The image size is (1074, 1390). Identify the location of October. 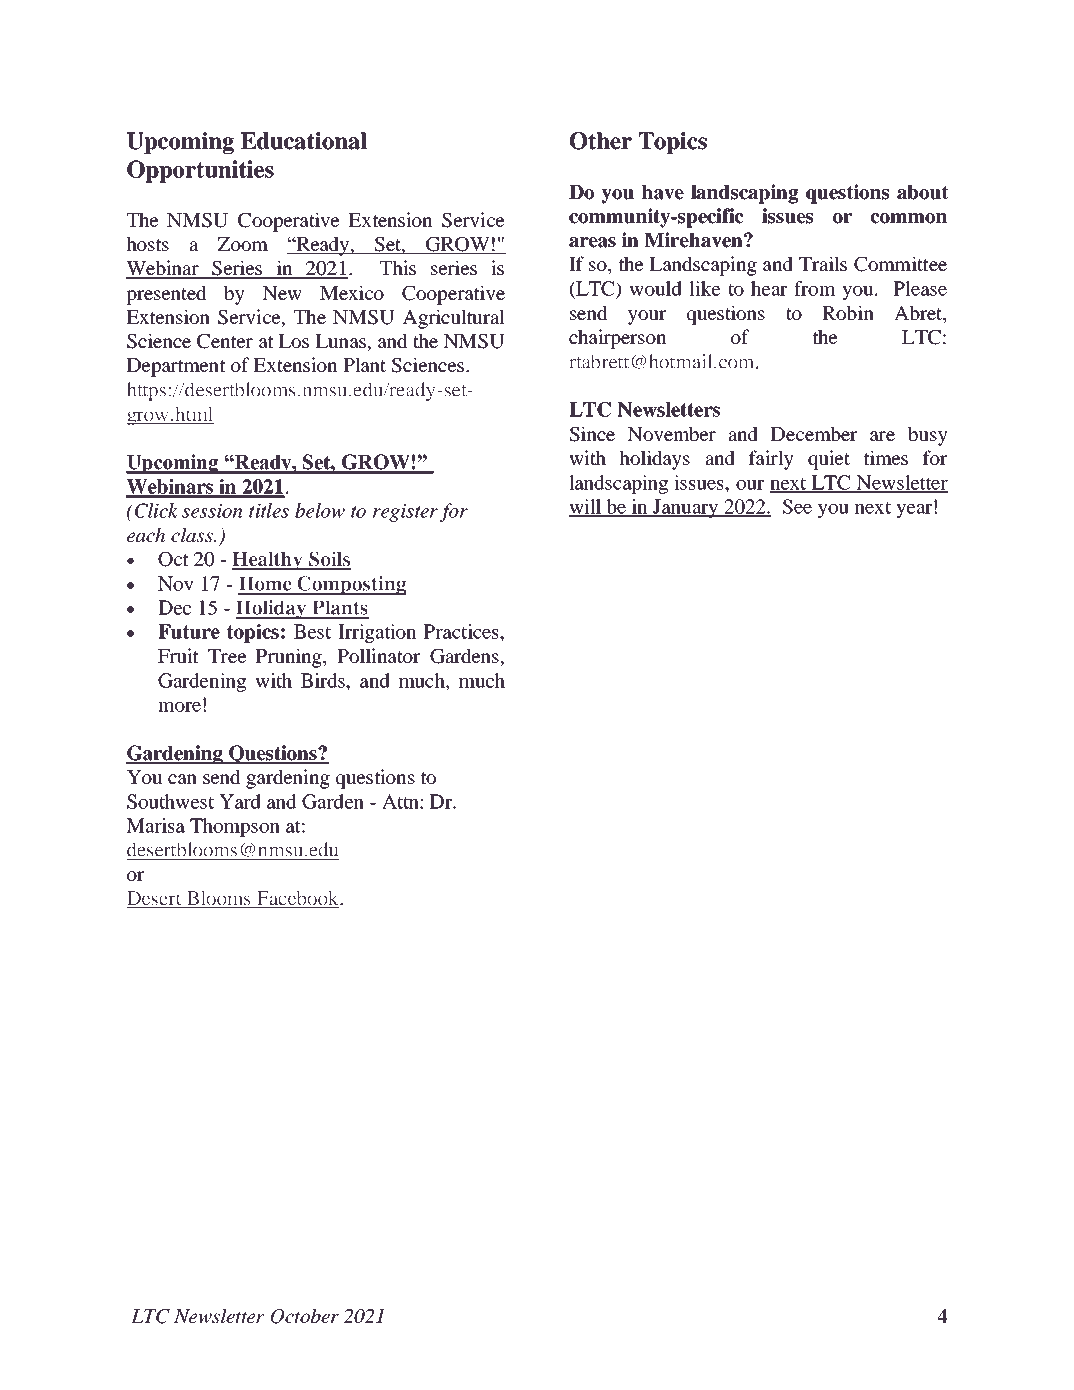
(305, 1316).
